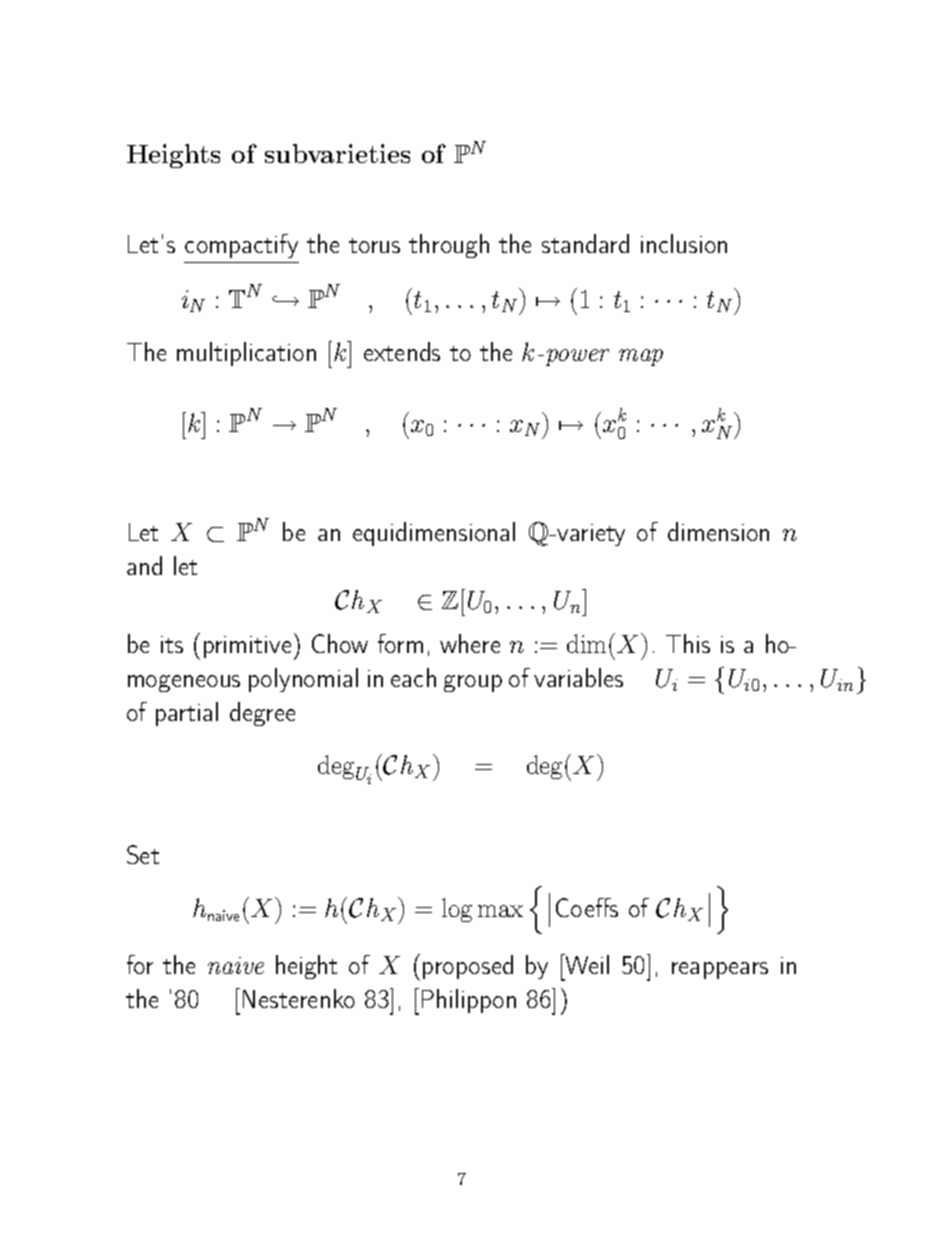 Image resolution: width=952 pixels, height=1233 pixels. What do you see at coordinates (246, 354) in the document?
I see `multiplication` at bounding box center [246, 354].
